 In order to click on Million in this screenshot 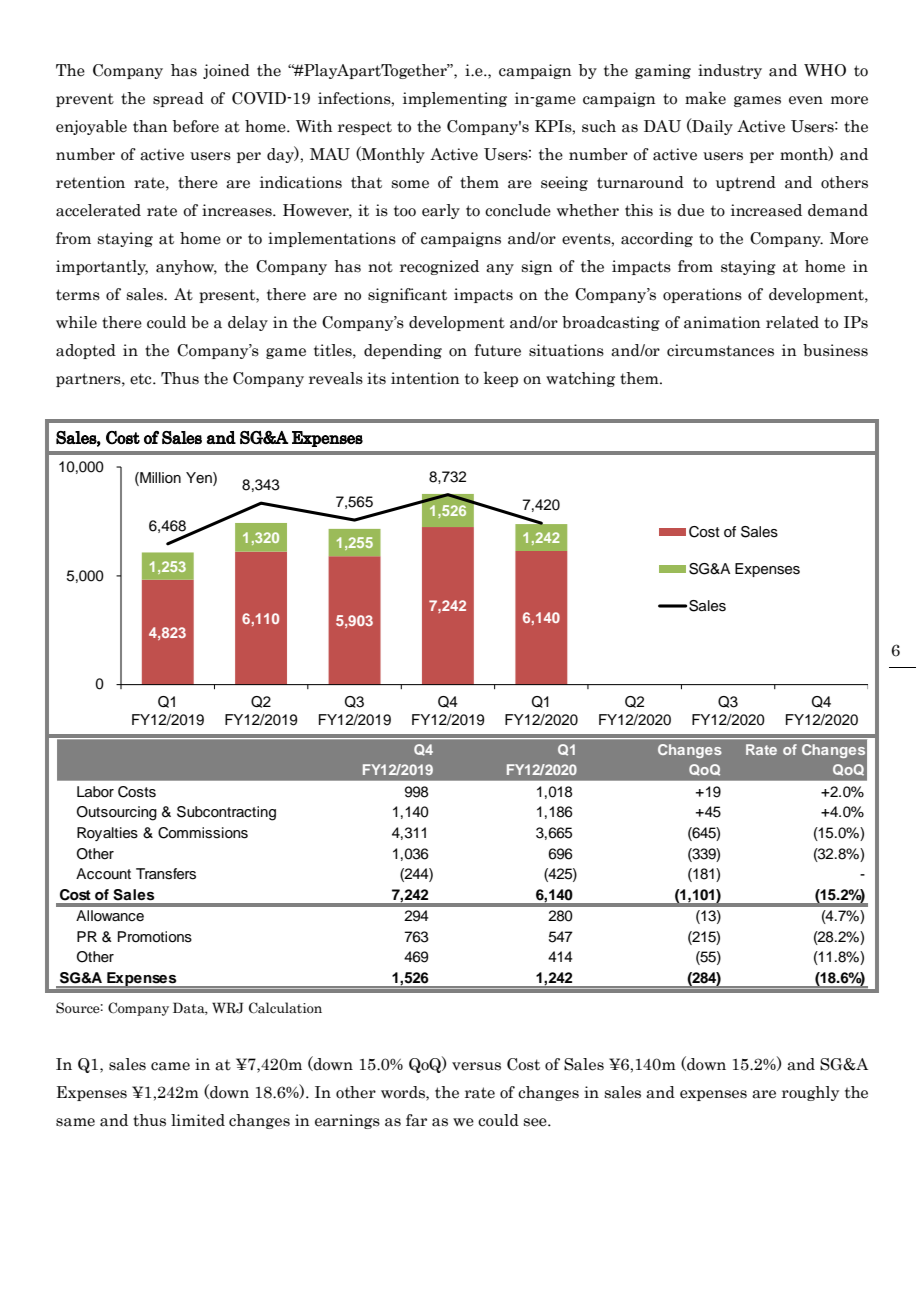, I will do `click(159, 477)`.
